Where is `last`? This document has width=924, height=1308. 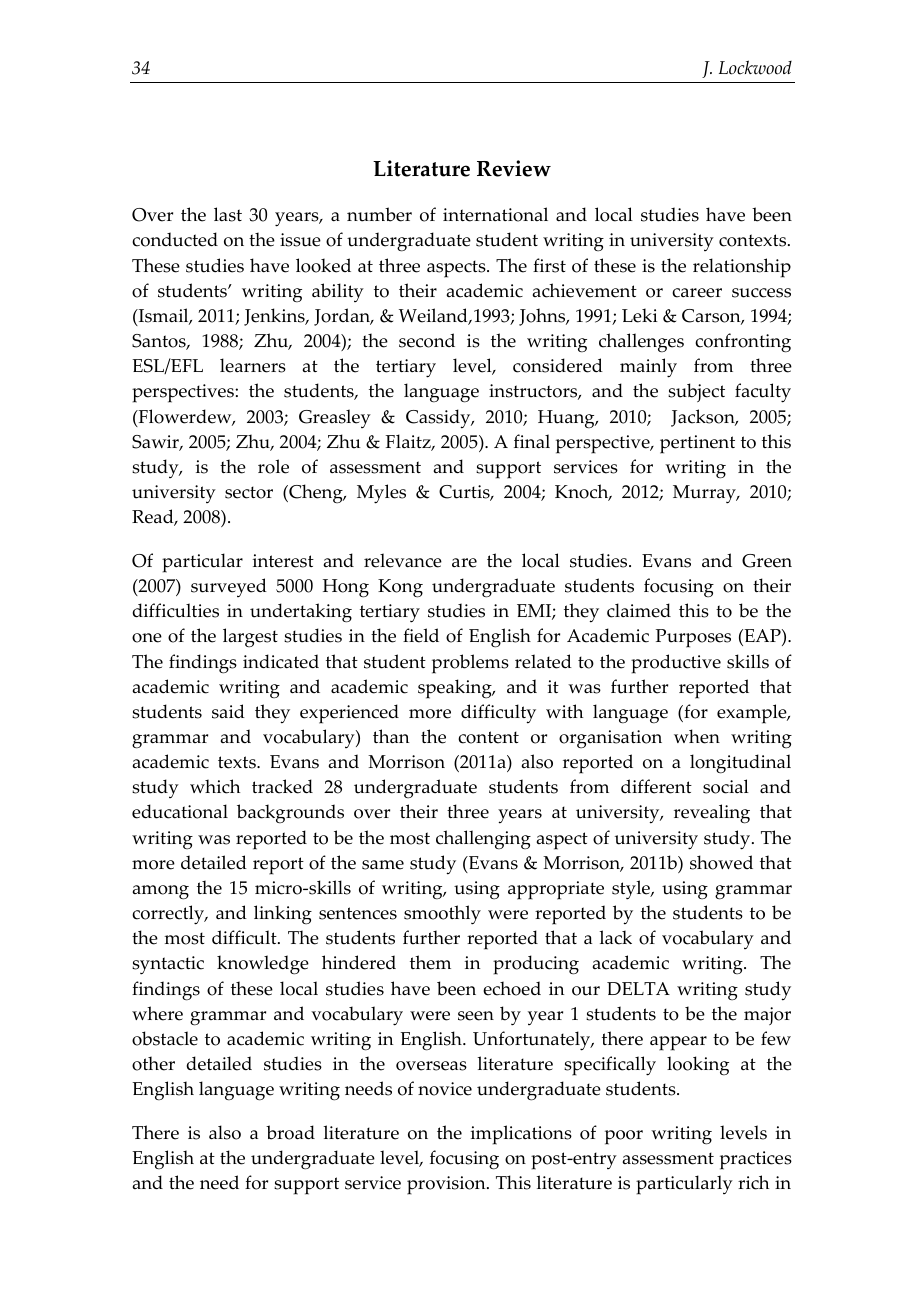
last is located at coordinates (228, 214).
